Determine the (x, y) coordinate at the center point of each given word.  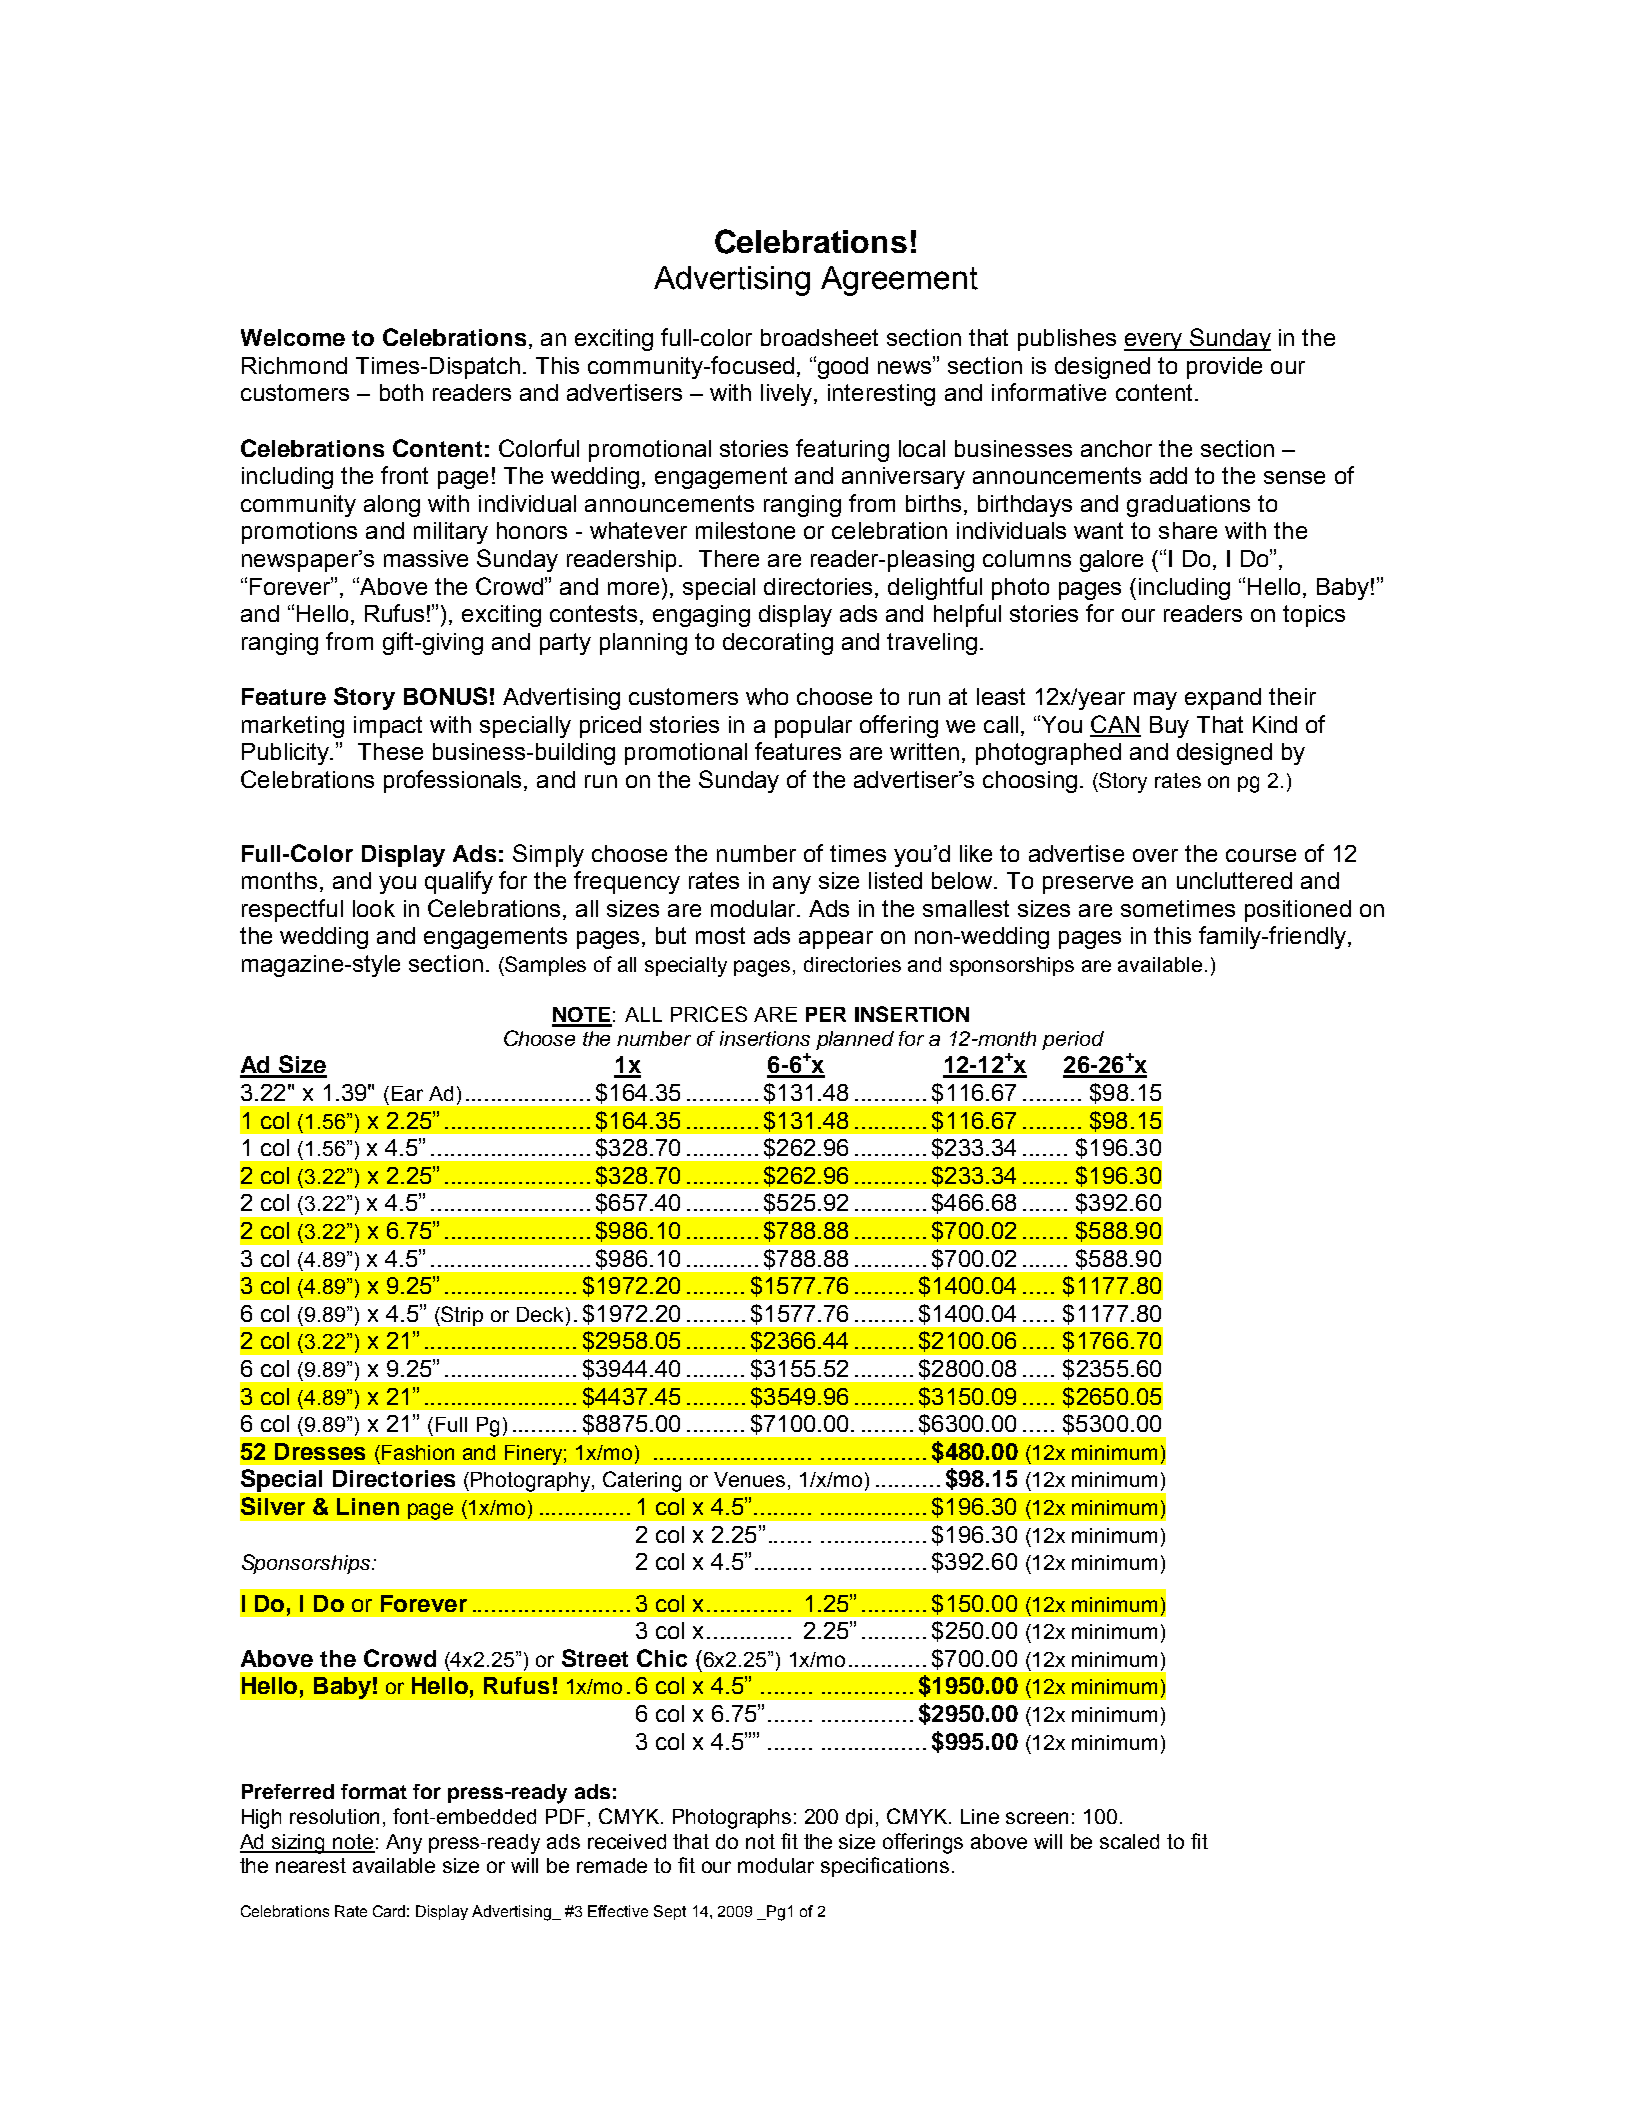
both (401, 392)
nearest (311, 1865)
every (1154, 342)
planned (855, 1040)
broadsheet (819, 337)
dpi (859, 1818)
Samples (544, 966)
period (1073, 1040)
